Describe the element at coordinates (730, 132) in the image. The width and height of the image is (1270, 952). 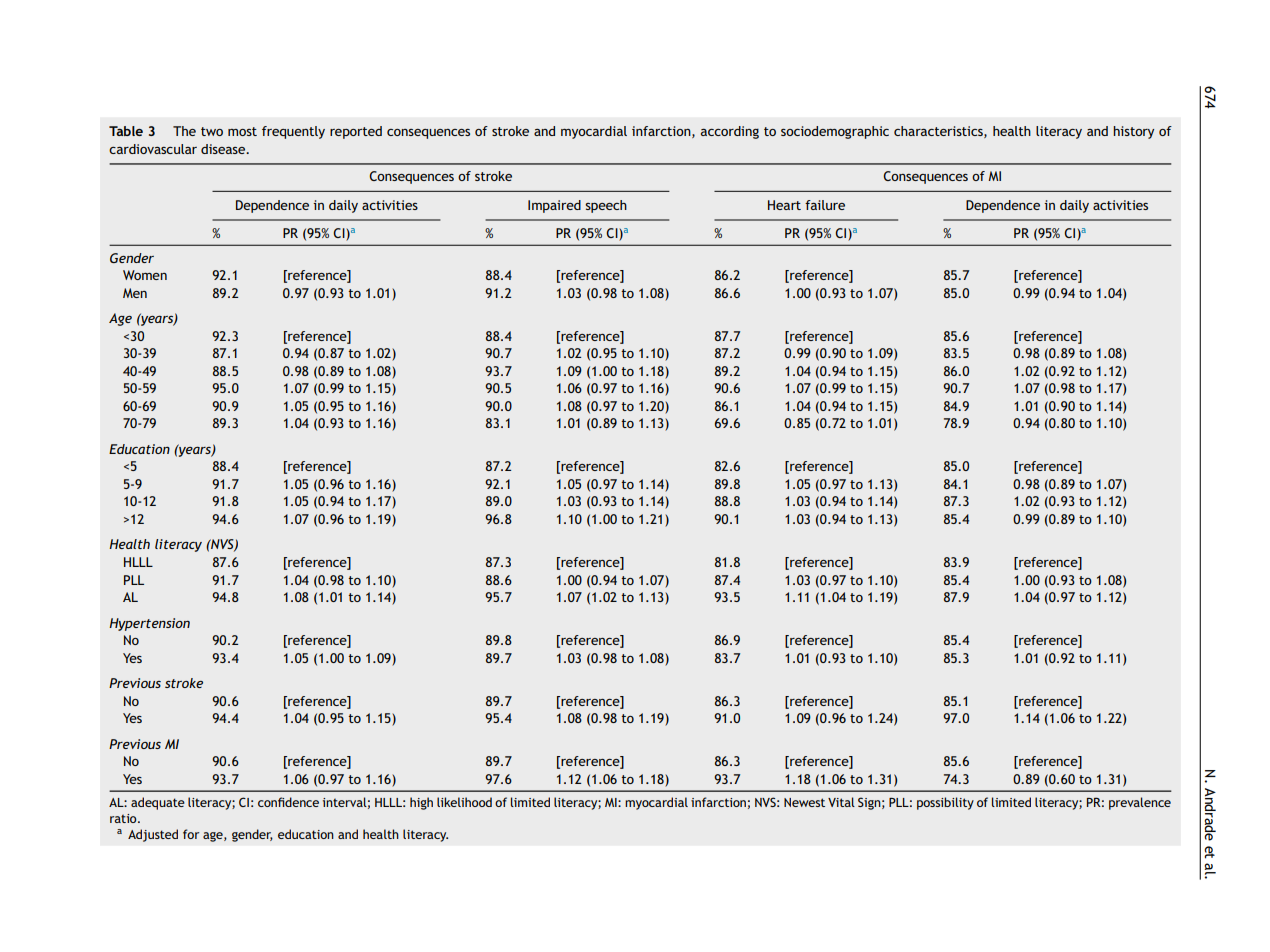
I see `according` at that location.
